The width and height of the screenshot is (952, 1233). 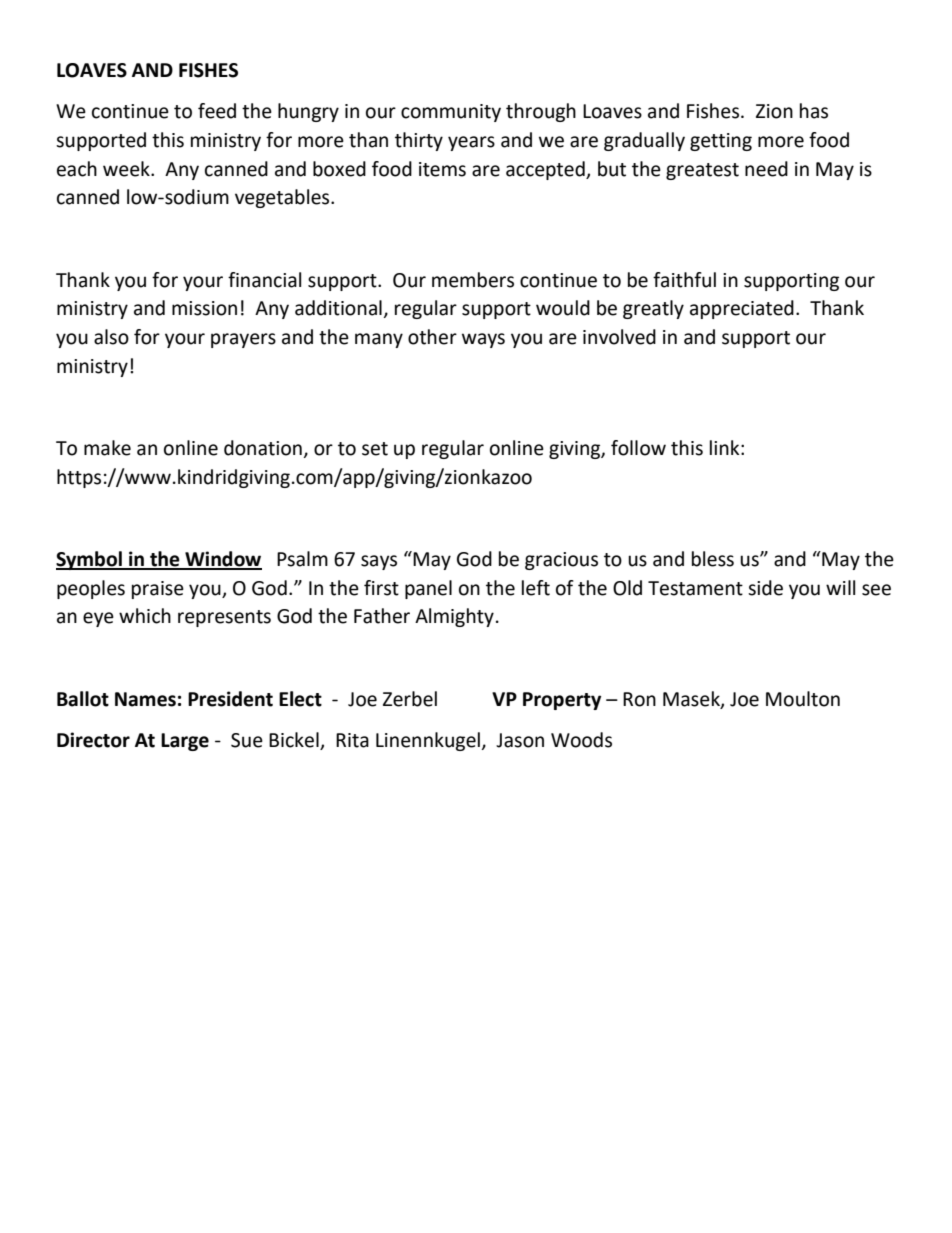 I want to click on Jason, so click(x=520, y=740).
